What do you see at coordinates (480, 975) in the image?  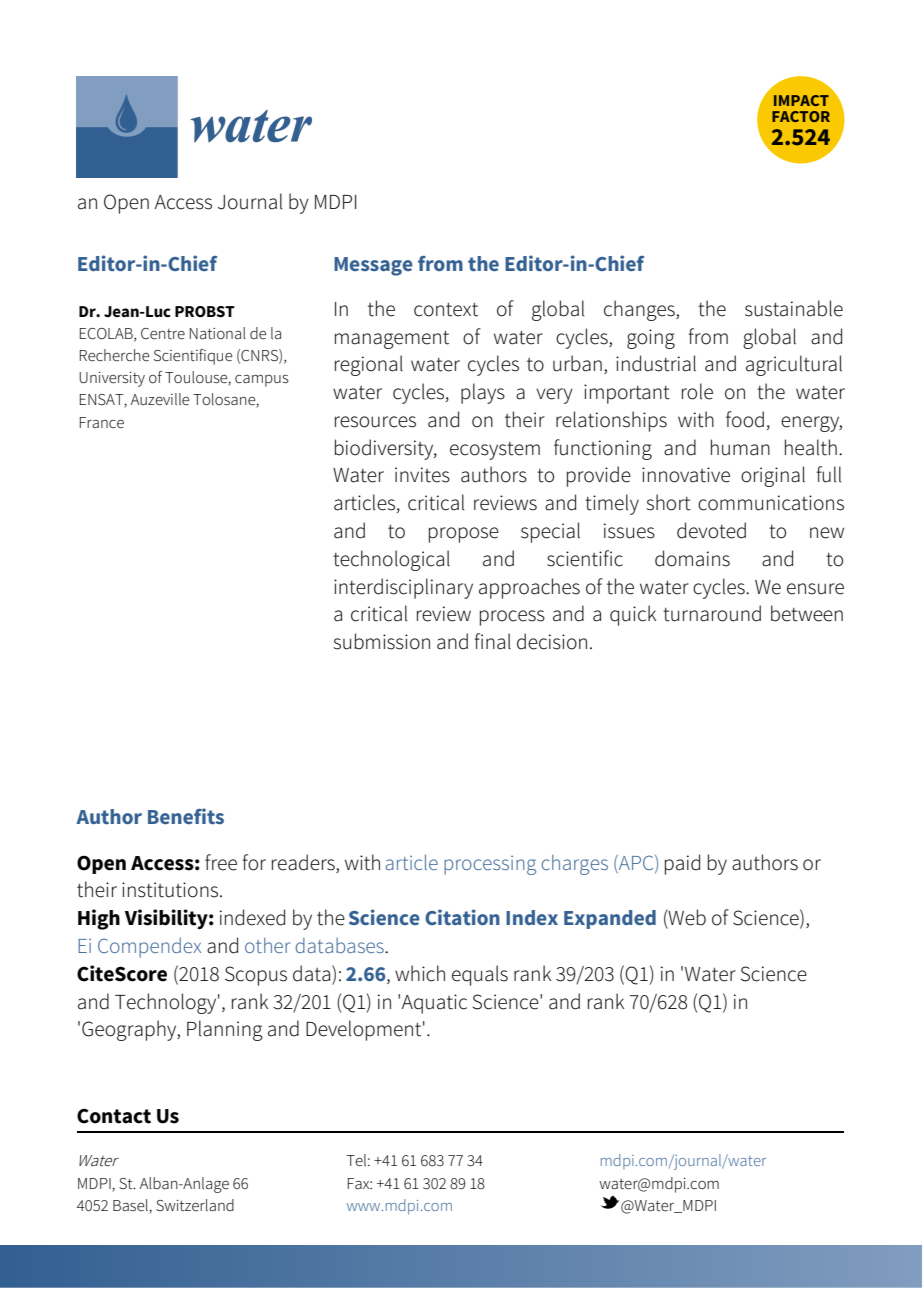 I see `equals` at bounding box center [480, 975].
